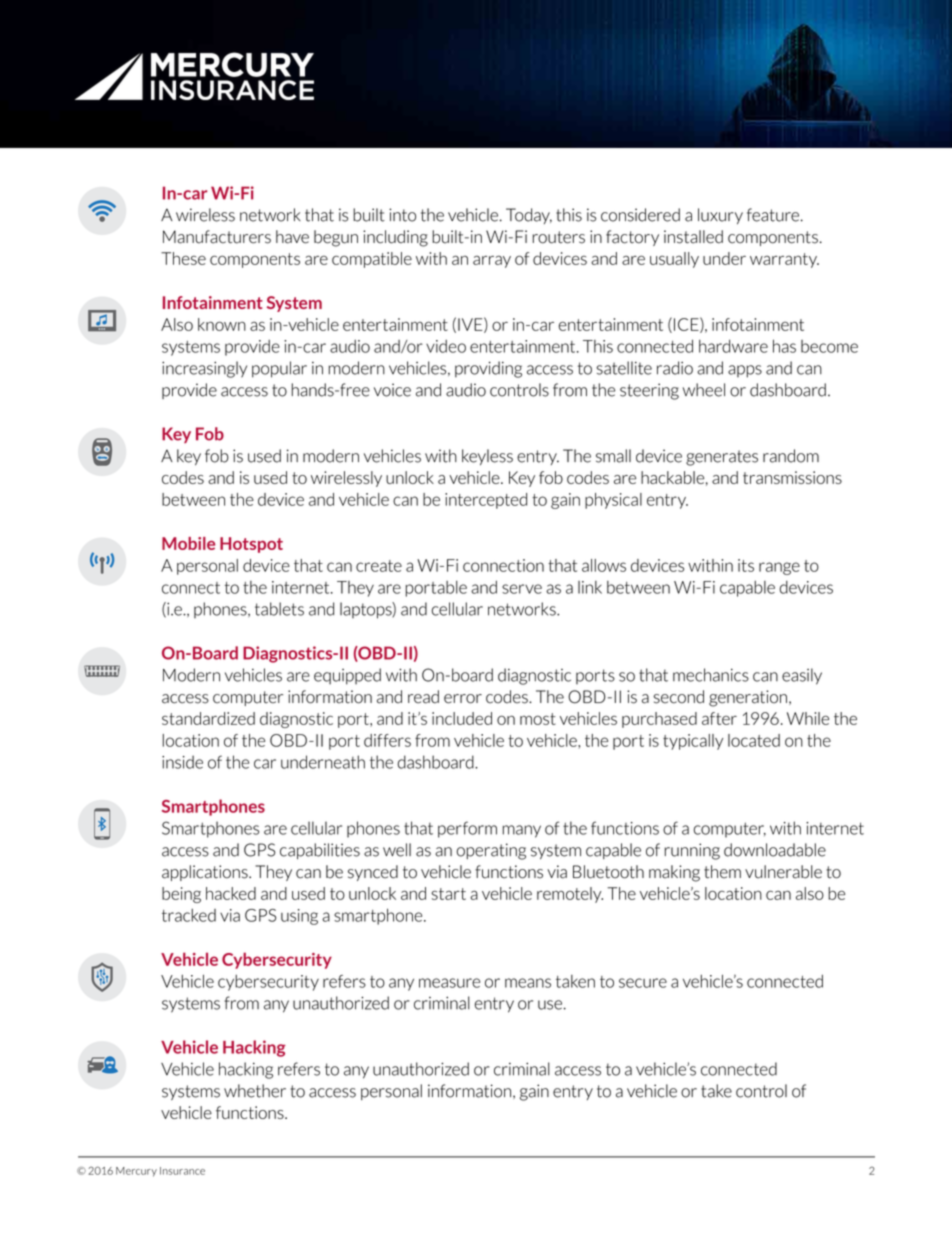 This page has width=952, height=1233. I want to click on Mobile, so click(188, 543).
